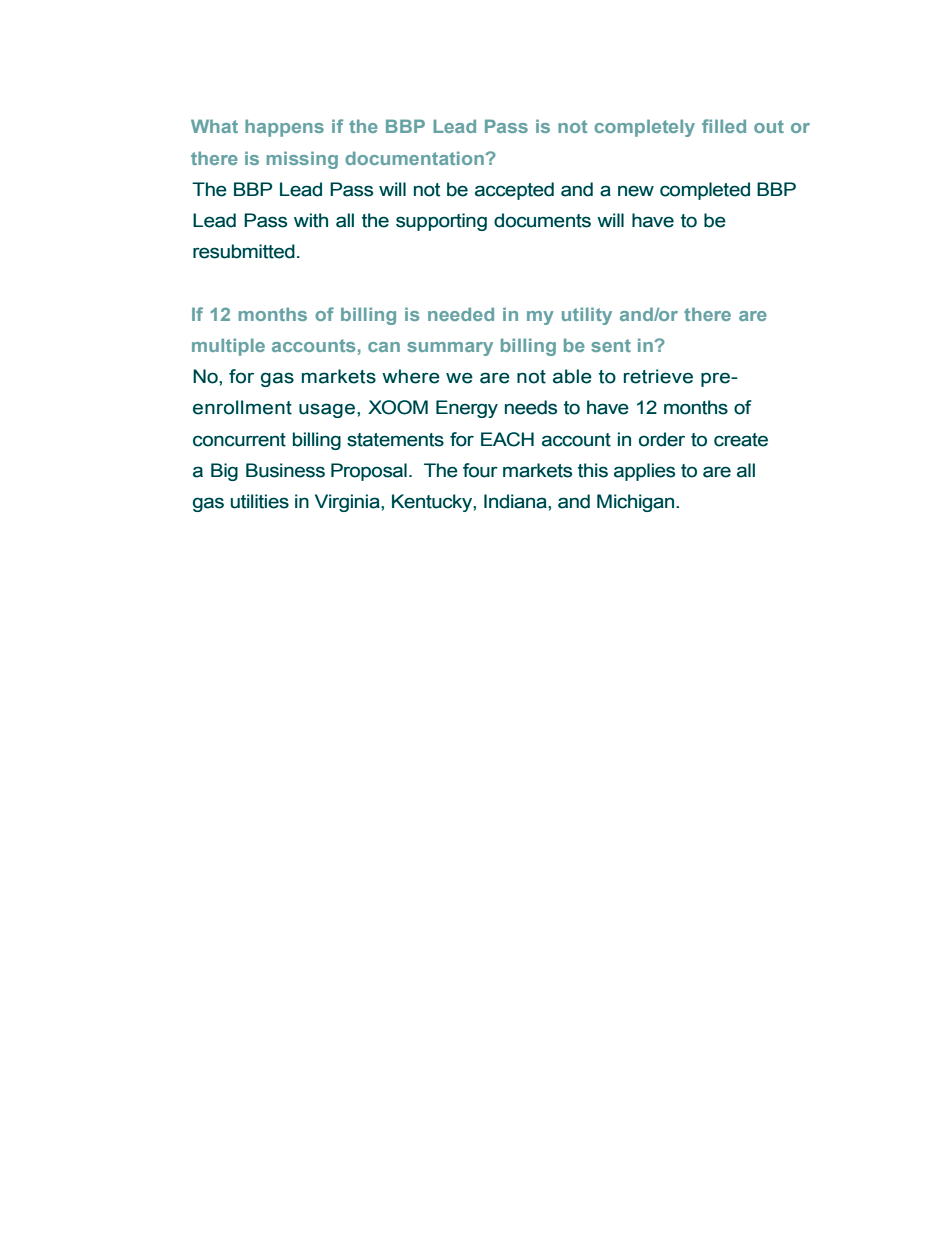  What do you see at coordinates (587, 316) in the screenshot?
I see `utility` at bounding box center [587, 316].
